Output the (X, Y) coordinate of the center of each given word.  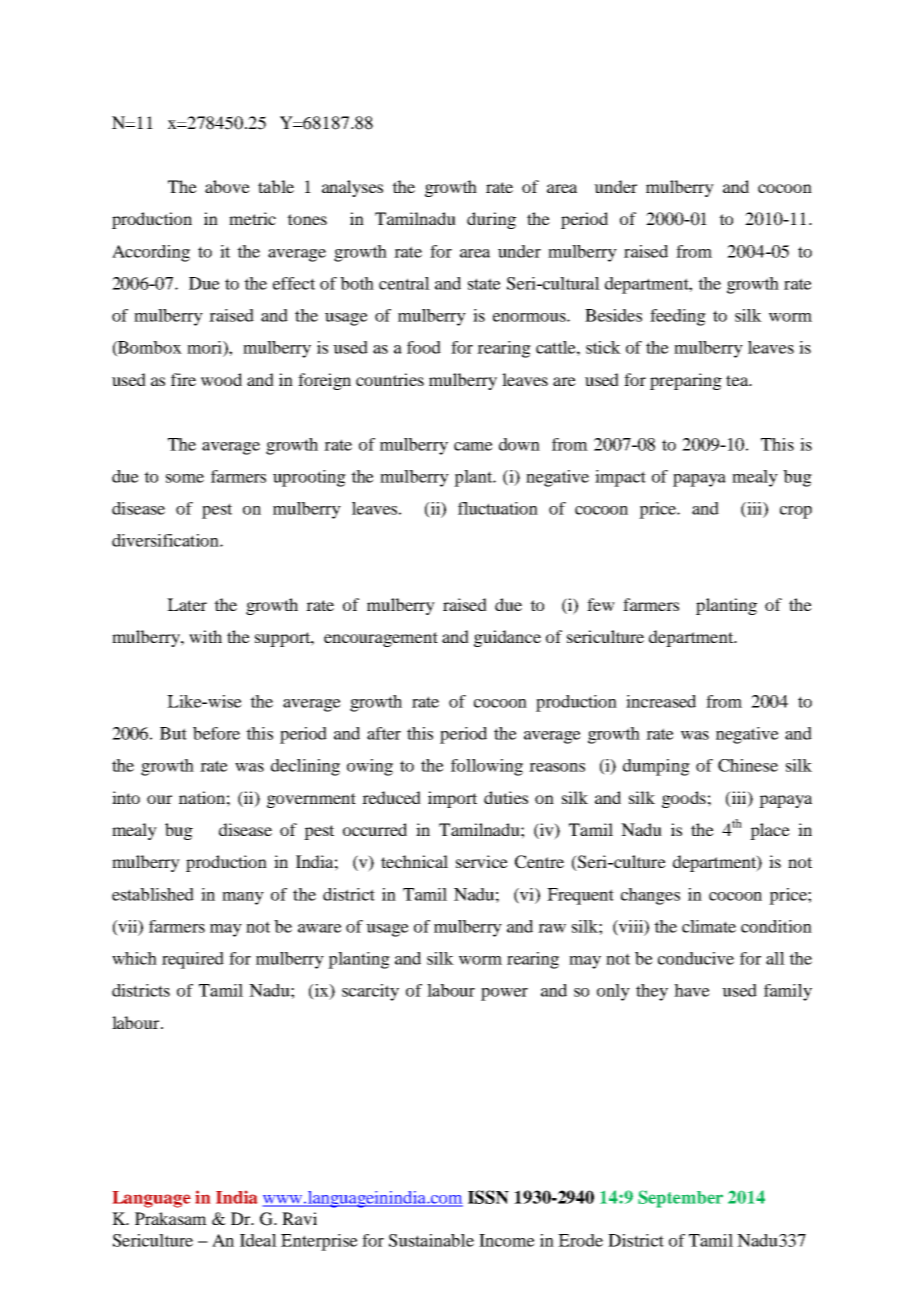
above (227, 186)
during (491, 220)
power (504, 994)
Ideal (258, 1240)
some (185, 478)
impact (620, 478)
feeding (678, 317)
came (473, 446)
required (193, 960)
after (384, 733)
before (216, 733)
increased (661, 701)
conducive (696, 958)
